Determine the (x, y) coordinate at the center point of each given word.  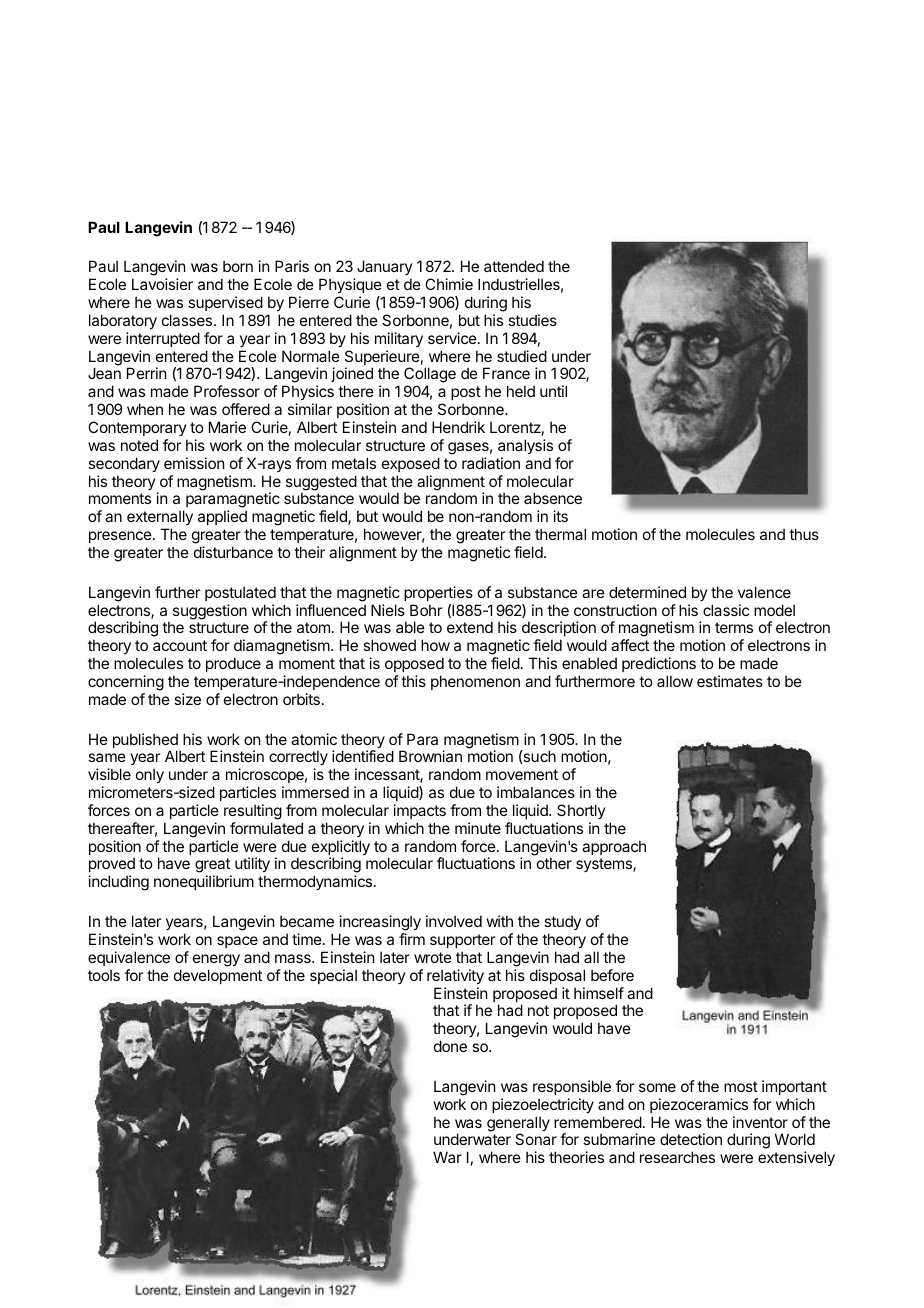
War (447, 1157)
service (453, 338)
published (145, 742)
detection (691, 1139)
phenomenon (475, 682)
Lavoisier (162, 284)
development (218, 976)
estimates (730, 681)
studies (532, 320)
